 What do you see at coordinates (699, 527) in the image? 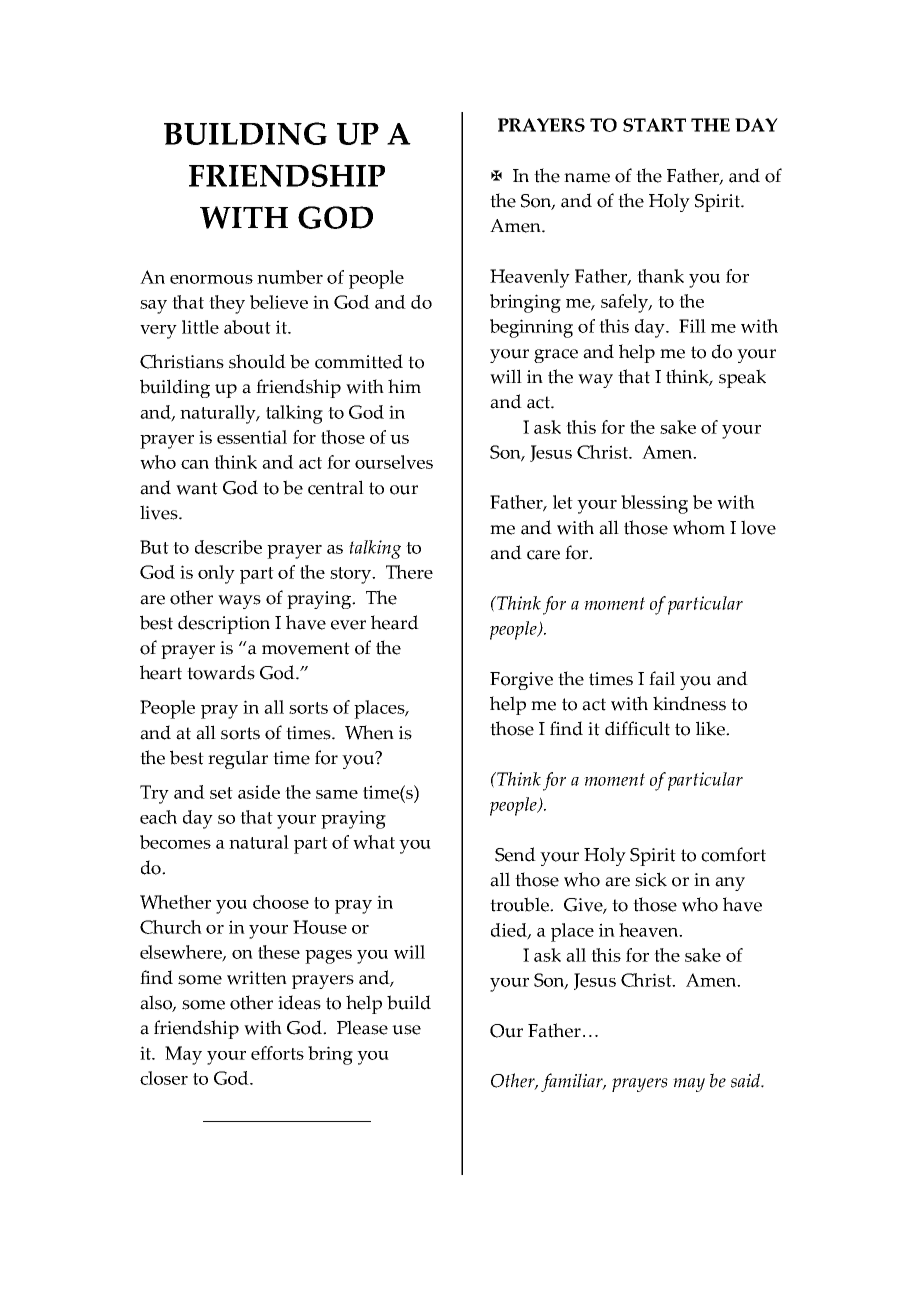
I see `whom` at bounding box center [699, 527].
